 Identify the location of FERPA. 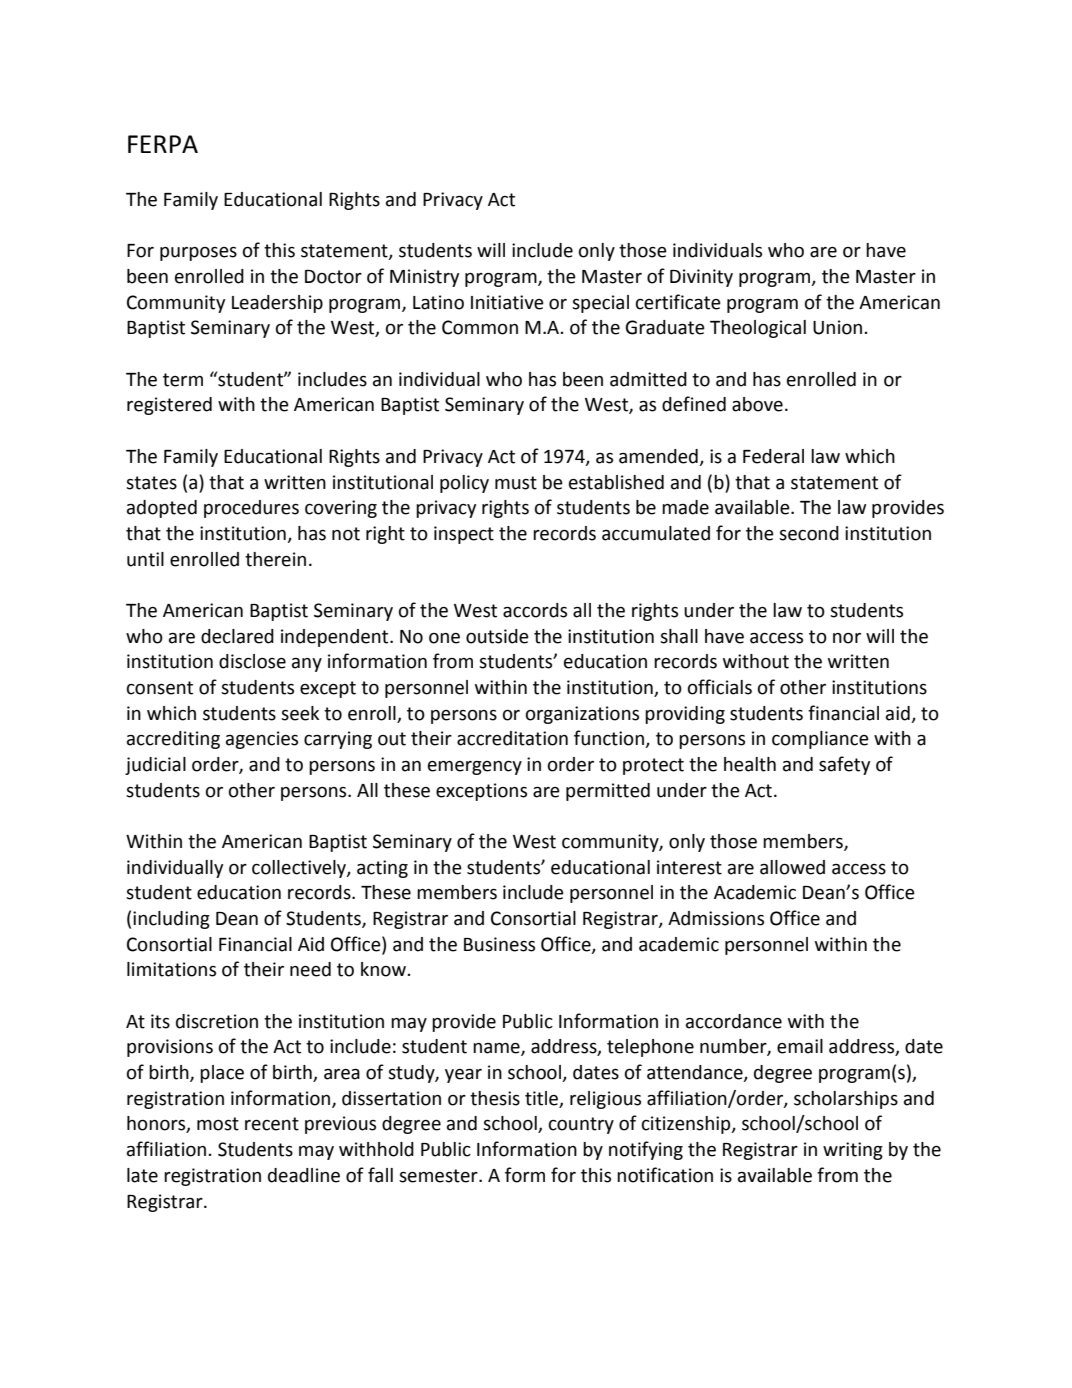
(163, 144).
